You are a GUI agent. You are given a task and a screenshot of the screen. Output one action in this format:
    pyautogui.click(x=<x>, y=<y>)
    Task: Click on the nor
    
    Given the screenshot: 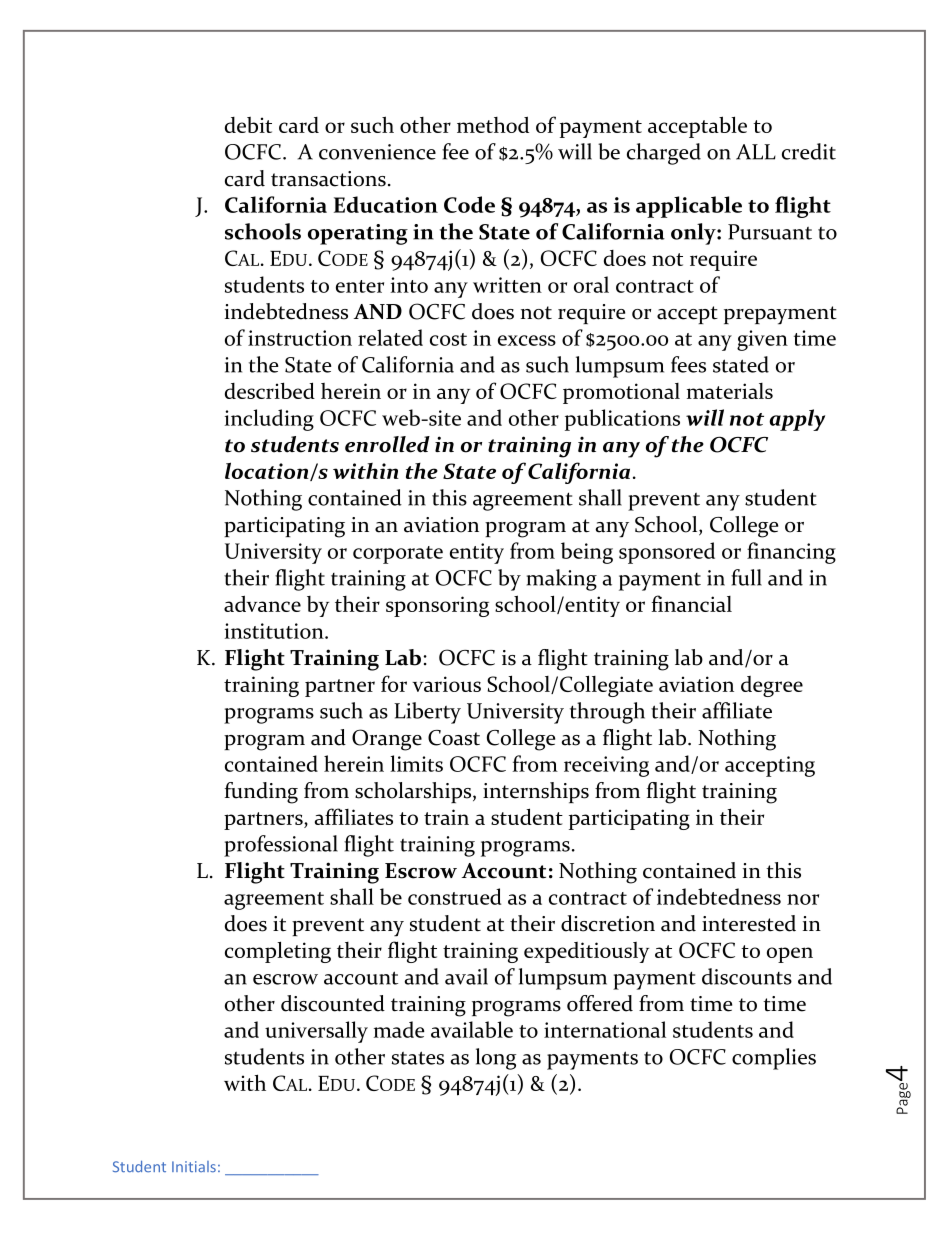 What is the action you would take?
    pyautogui.click(x=803, y=899)
